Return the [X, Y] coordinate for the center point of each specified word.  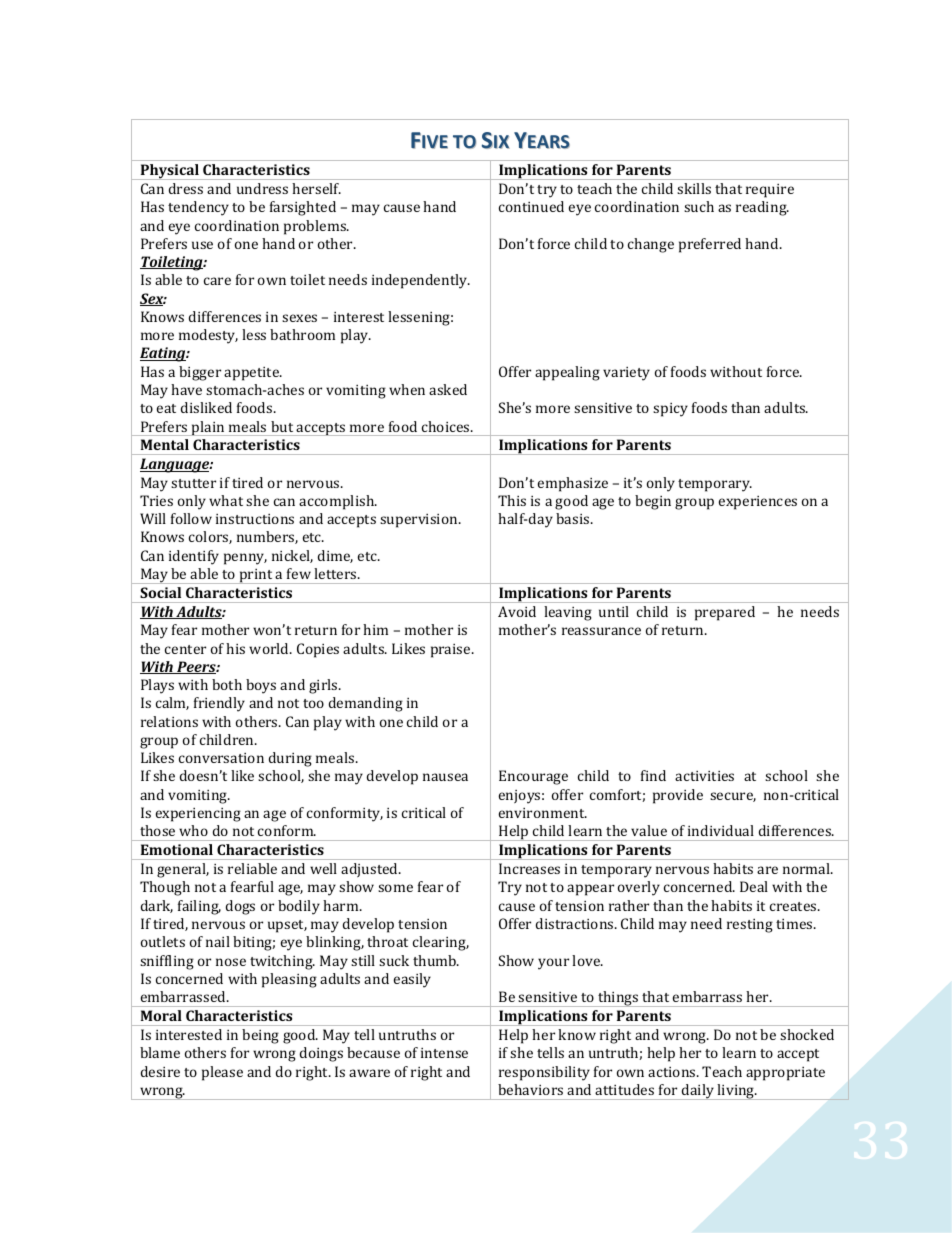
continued [531, 206]
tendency [198, 208]
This [512, 500]
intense [444, 1053]
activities [704, 776]
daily [698, 1092]
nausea [445, 777]
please [222, 1073]
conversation [221, 758]
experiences [758, 503]
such [699, 206]
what [226, 500]
